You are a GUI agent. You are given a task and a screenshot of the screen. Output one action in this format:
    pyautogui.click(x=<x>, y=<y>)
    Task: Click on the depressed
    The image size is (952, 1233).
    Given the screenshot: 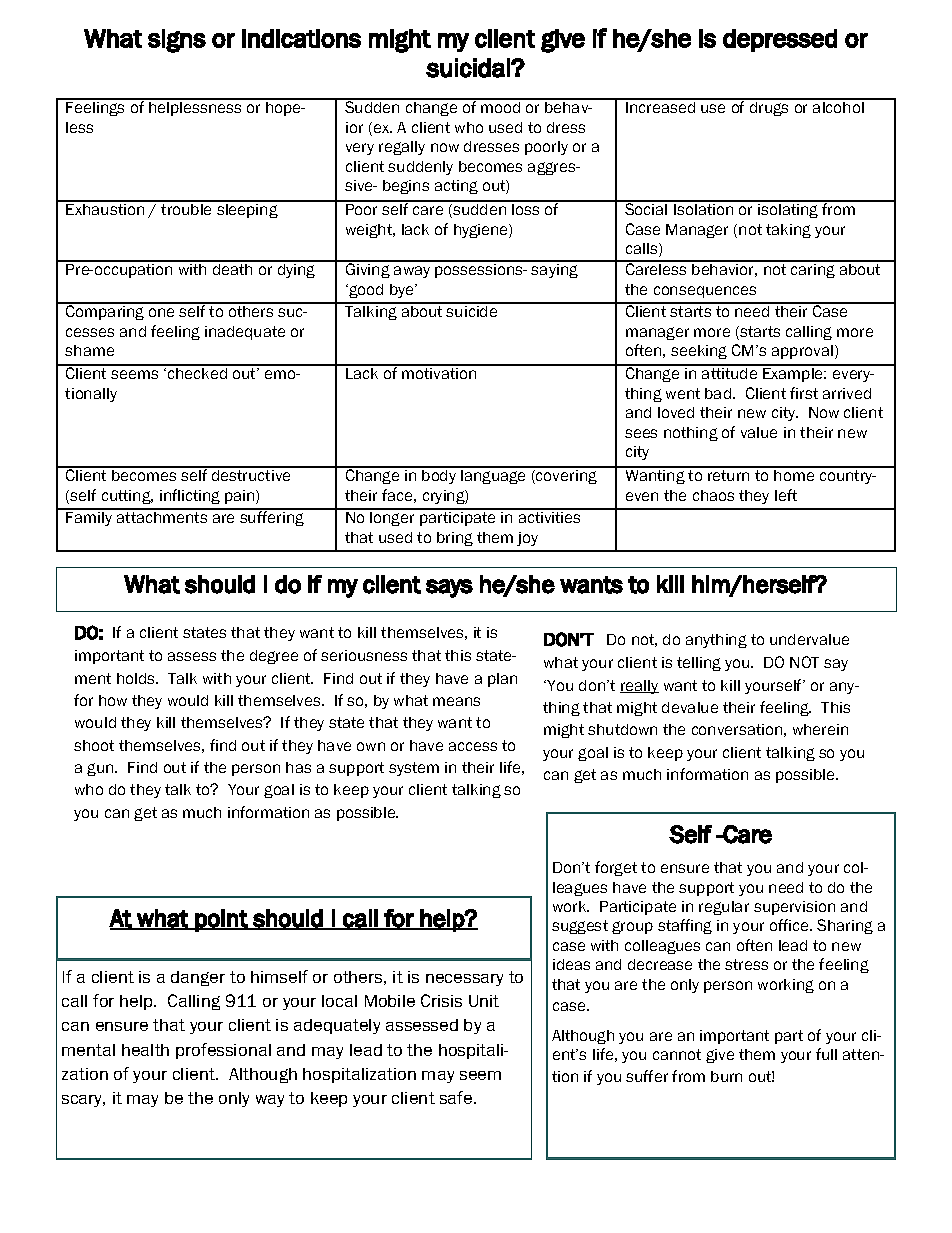 What is the action you would take?
    pyautogui.click(x=780, y=40)
